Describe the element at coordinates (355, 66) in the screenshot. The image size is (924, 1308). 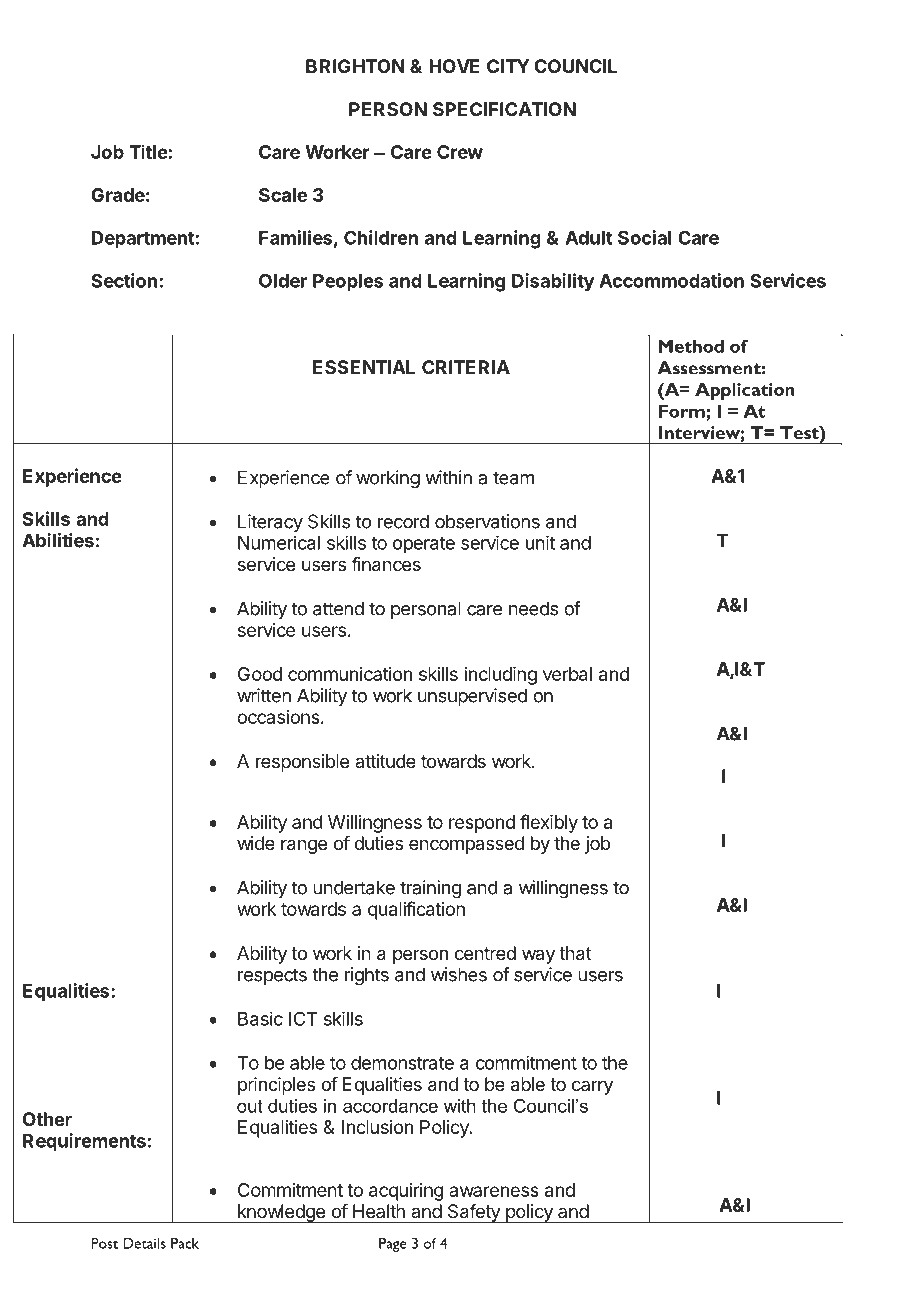
I see `BRIGHTON` at that location.
